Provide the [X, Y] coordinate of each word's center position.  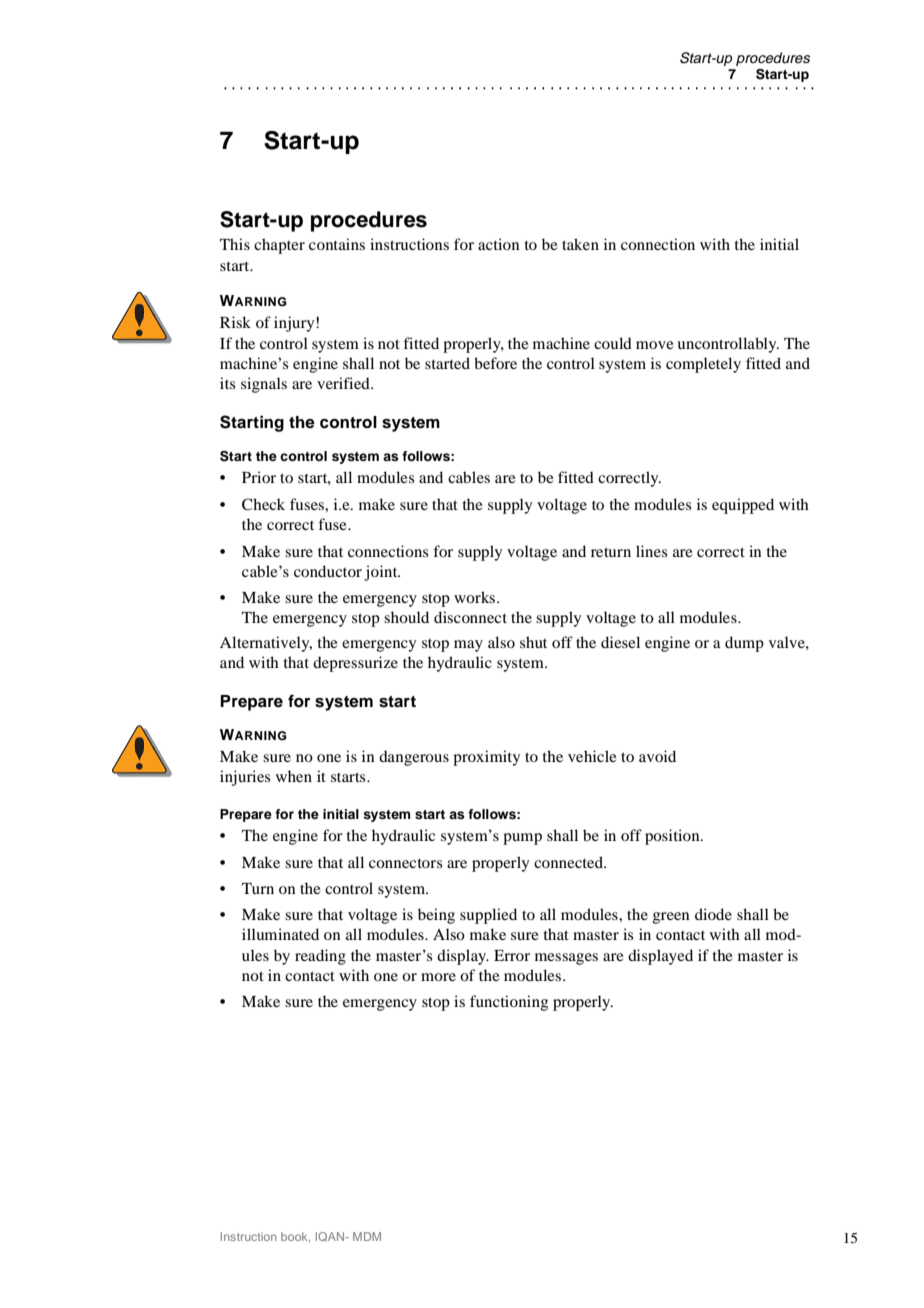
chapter [279, 246]
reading [320, 957]
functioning [509, 1003]
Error [512, 955]
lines [652, 551]
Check [263, 504]
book [295, 1237]
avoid [657, 756]
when [294, 776]
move [655, 345]
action [498, 244]
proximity [486, 758]
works [476, 597]
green [671, 918]
